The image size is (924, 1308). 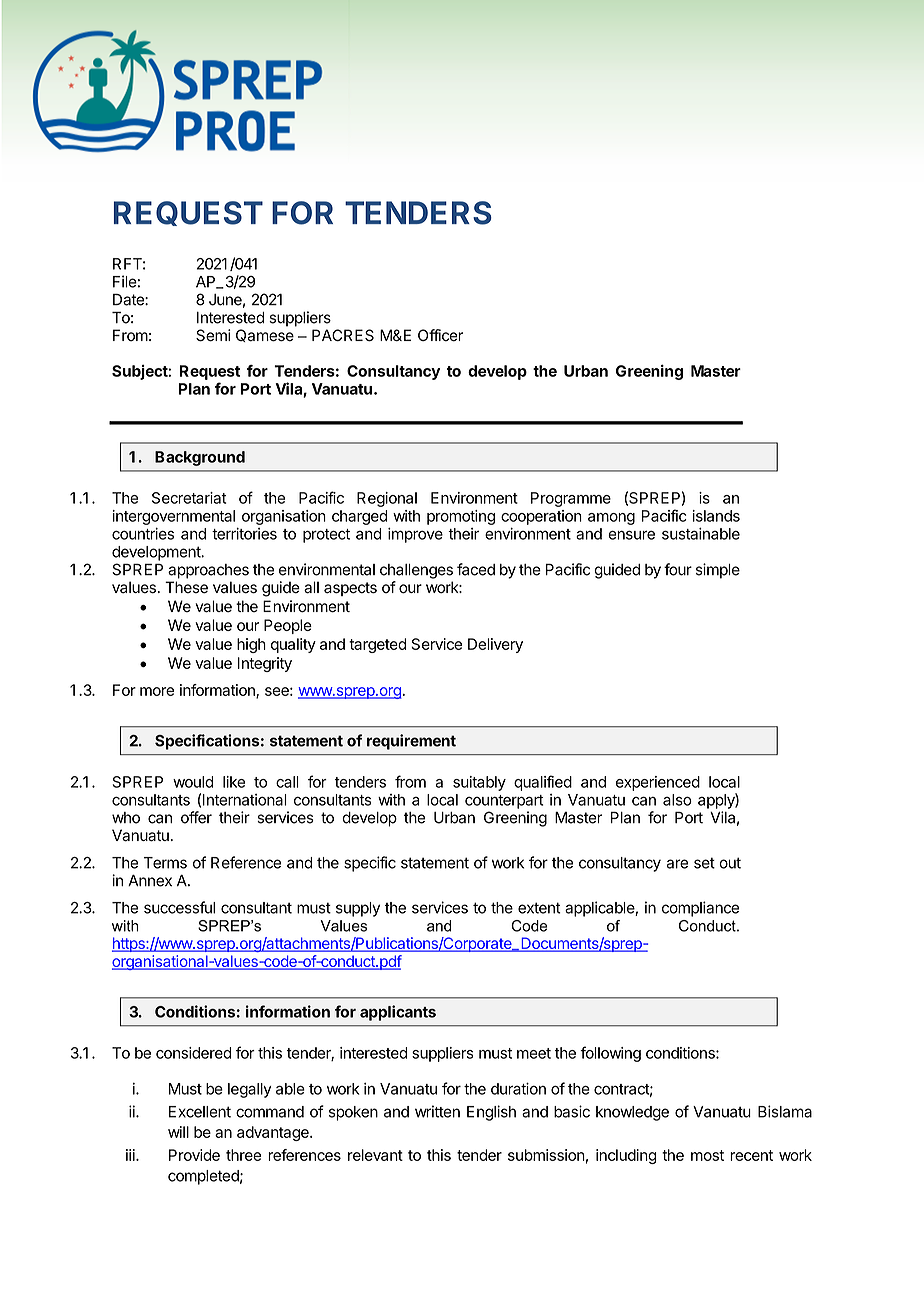 What do you see at coordinates (358, 909) in the screenshot?
I see `supply` at bounding box center [358, 909].
